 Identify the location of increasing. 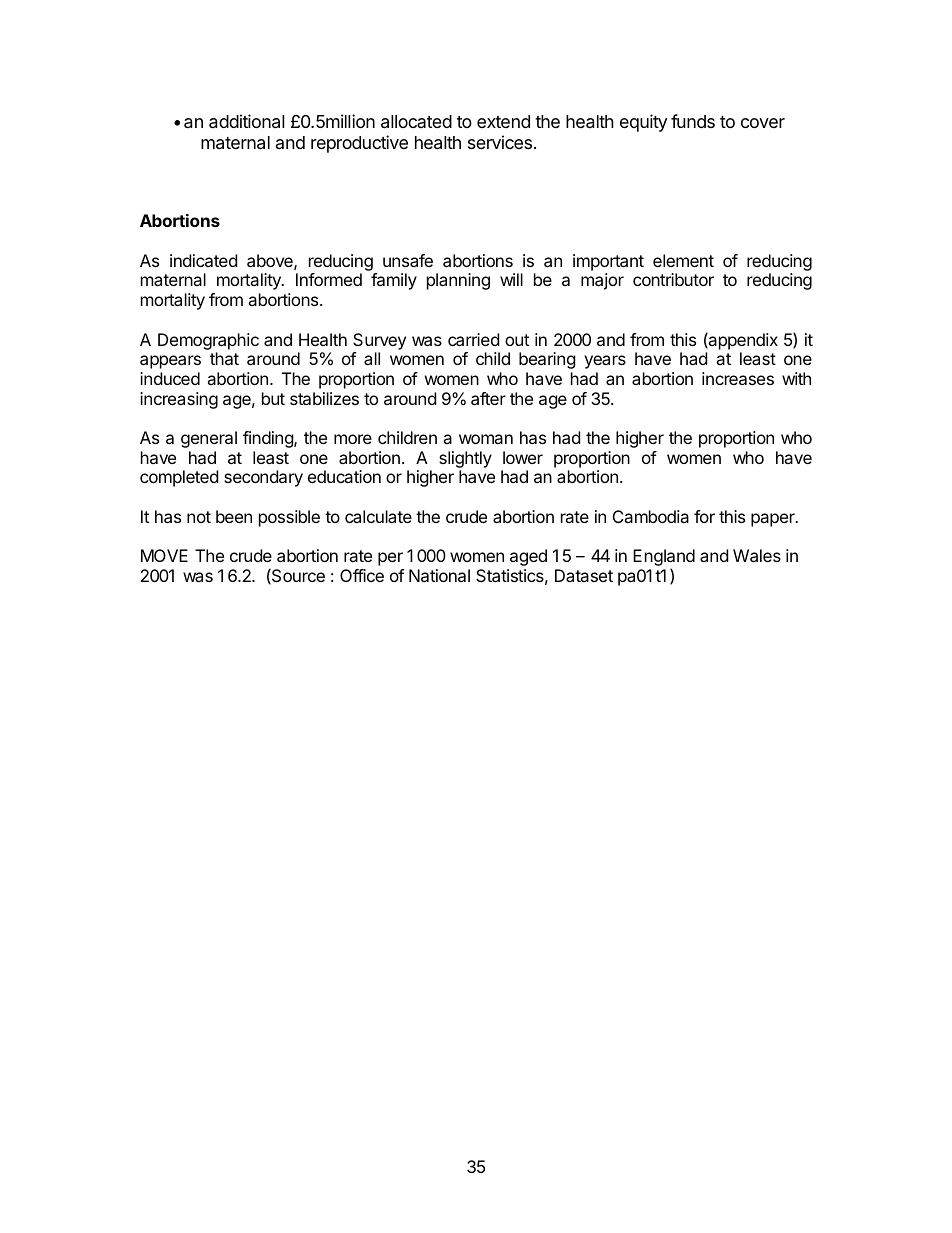
(179, 400).
